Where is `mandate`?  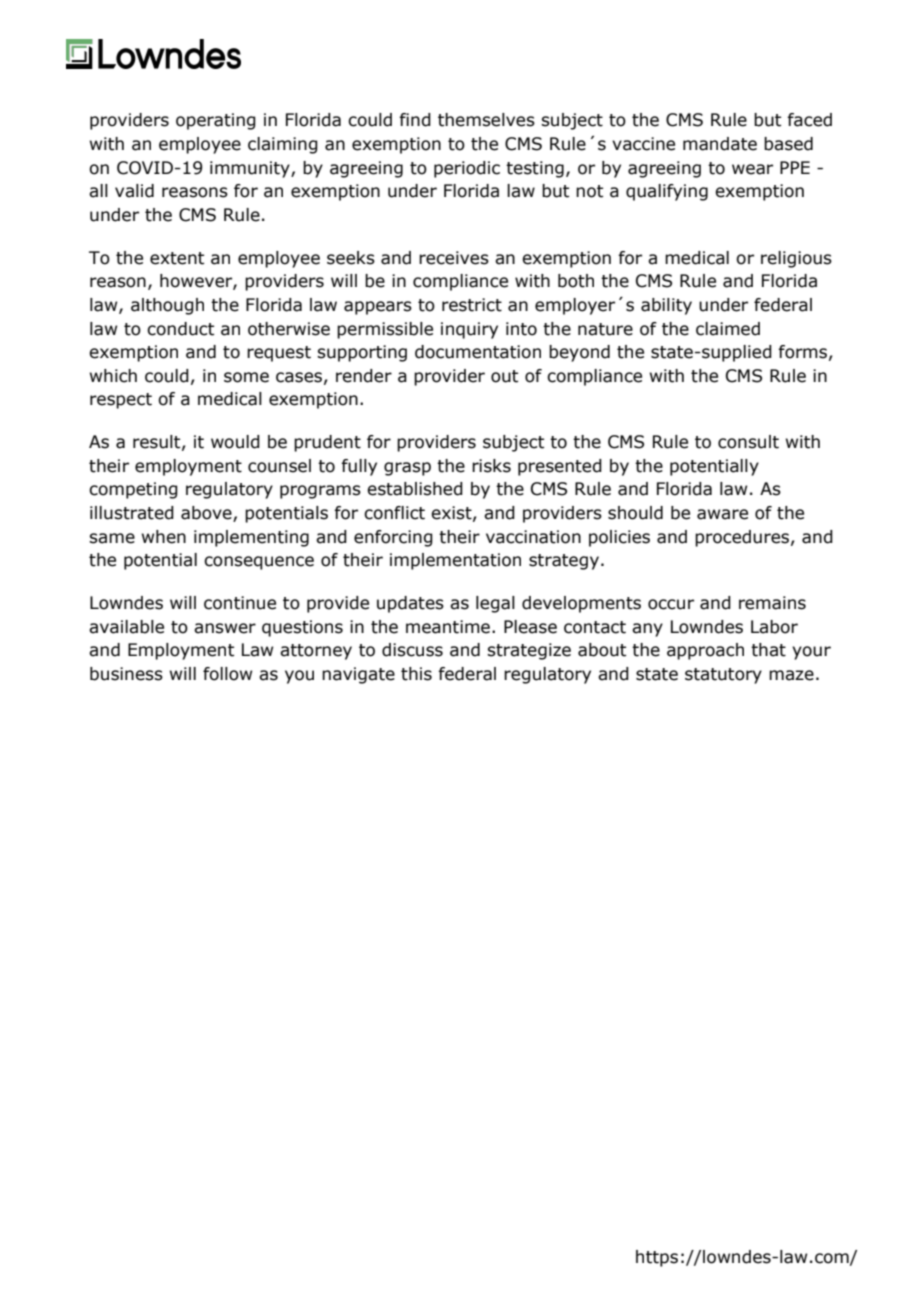
mandate is located at coordinates (720, 144).
